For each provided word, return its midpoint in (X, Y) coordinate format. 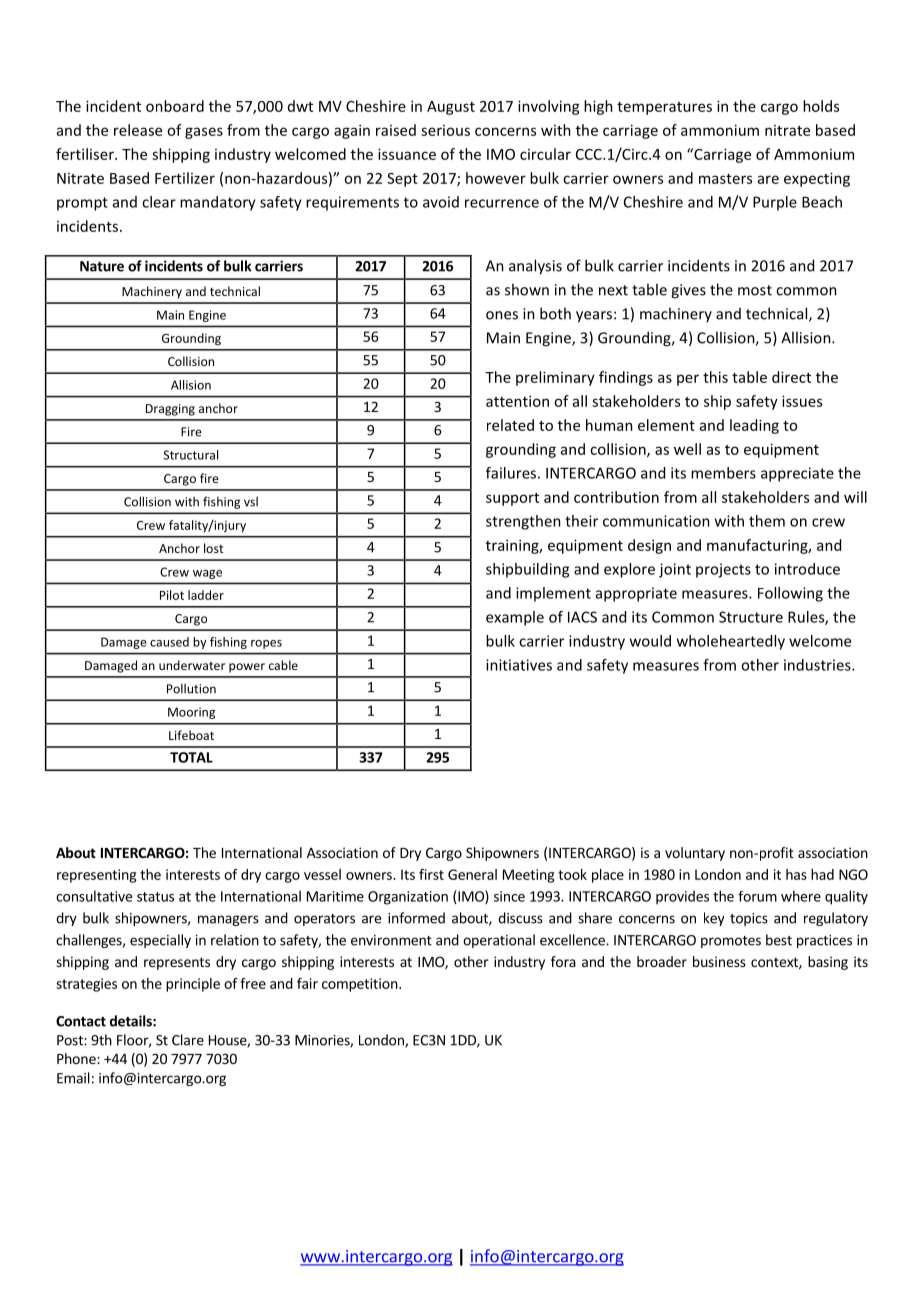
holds (821, 106)
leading (754, 426)
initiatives (519, 665)
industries (818, 665)
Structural (190, 455)
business (719, 961)
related (510, 425)
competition (361, 985)
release (138, 130)
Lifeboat (191, 735)
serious (445, 130)
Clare (188, 1040)
